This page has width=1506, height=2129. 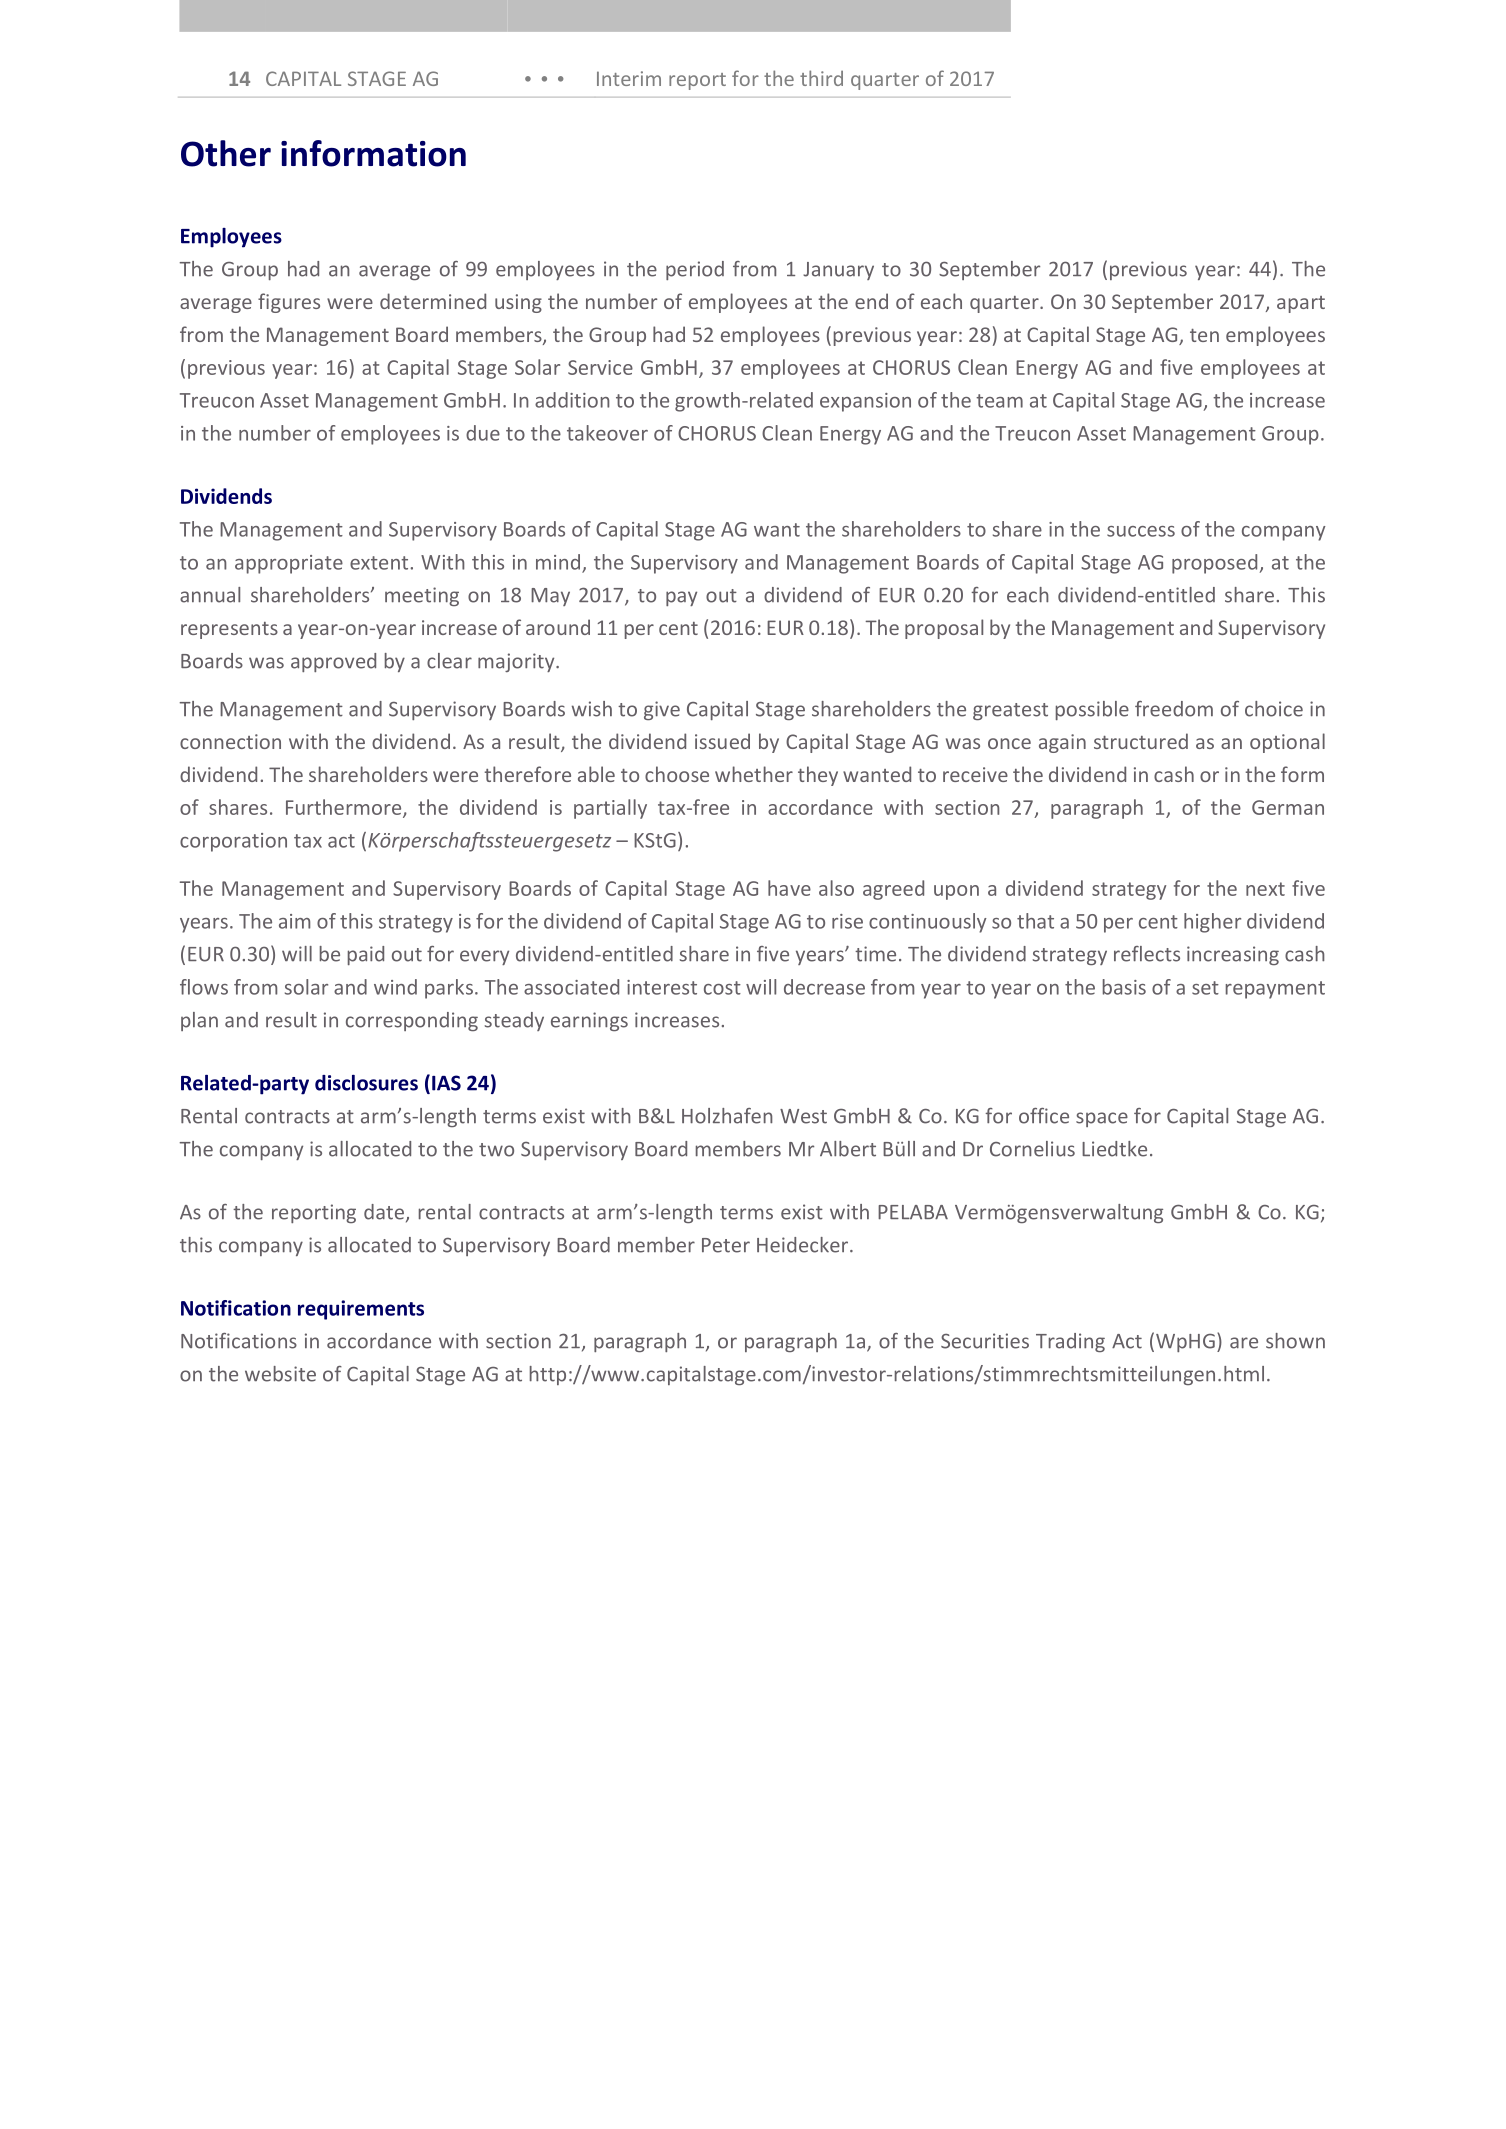 What do you see at coordinates (226, 153) in the page?
I see `Other` at bounding box center [226, 153].
